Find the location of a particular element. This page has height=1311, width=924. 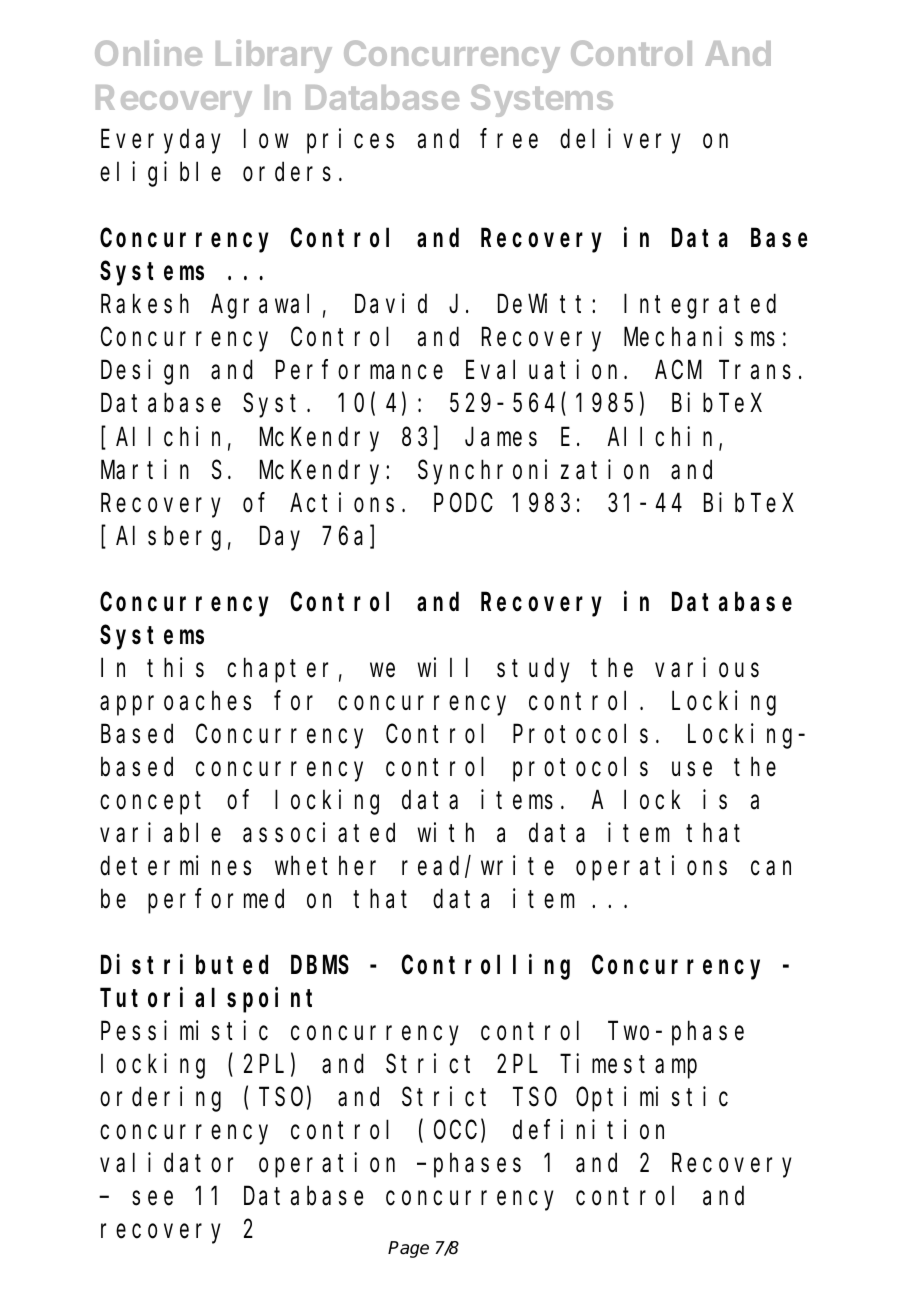

with is located at coordinates (446, 832).
